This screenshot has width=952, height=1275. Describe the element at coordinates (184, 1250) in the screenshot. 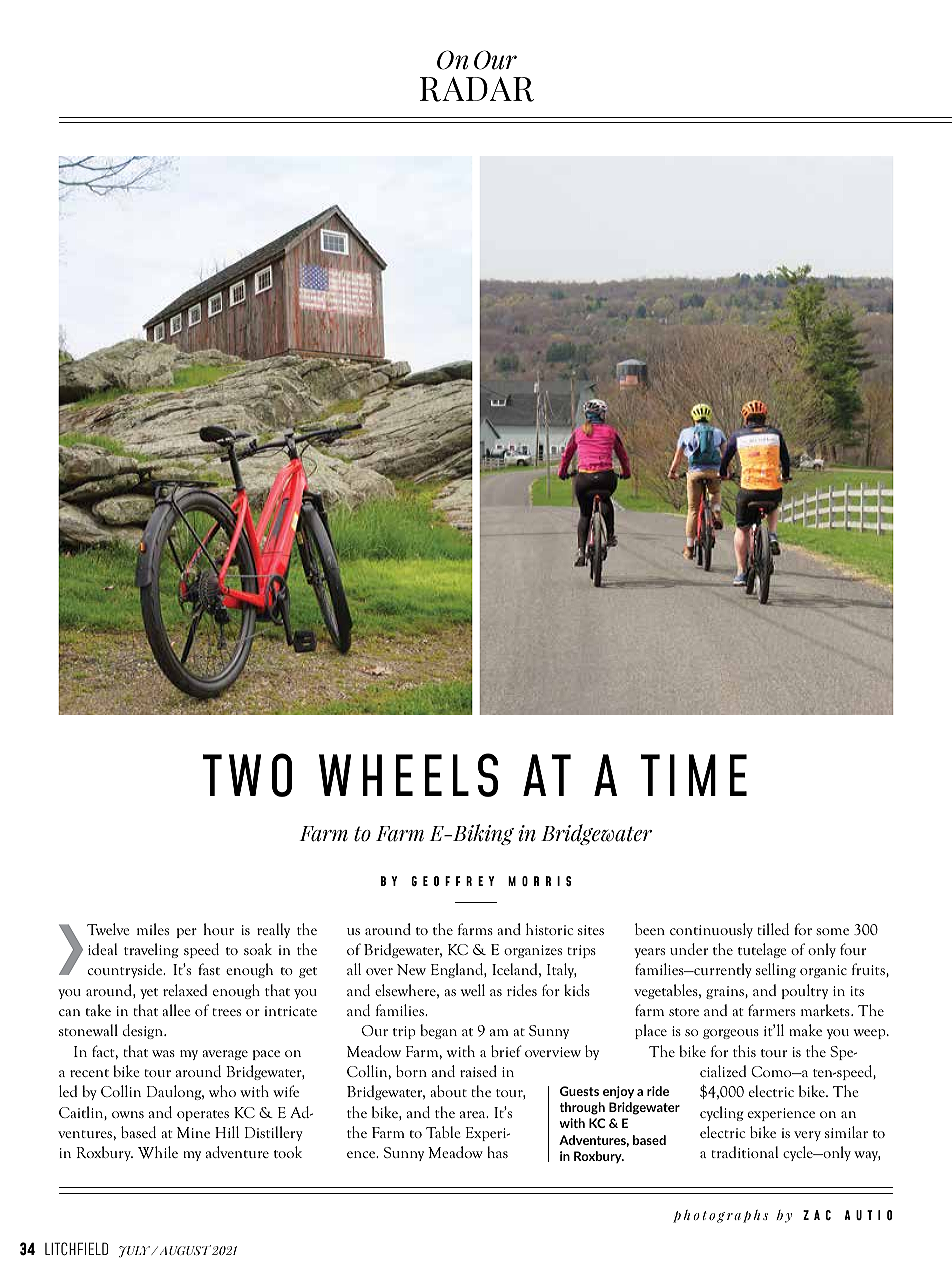

I see `AUGUST` at that location.
